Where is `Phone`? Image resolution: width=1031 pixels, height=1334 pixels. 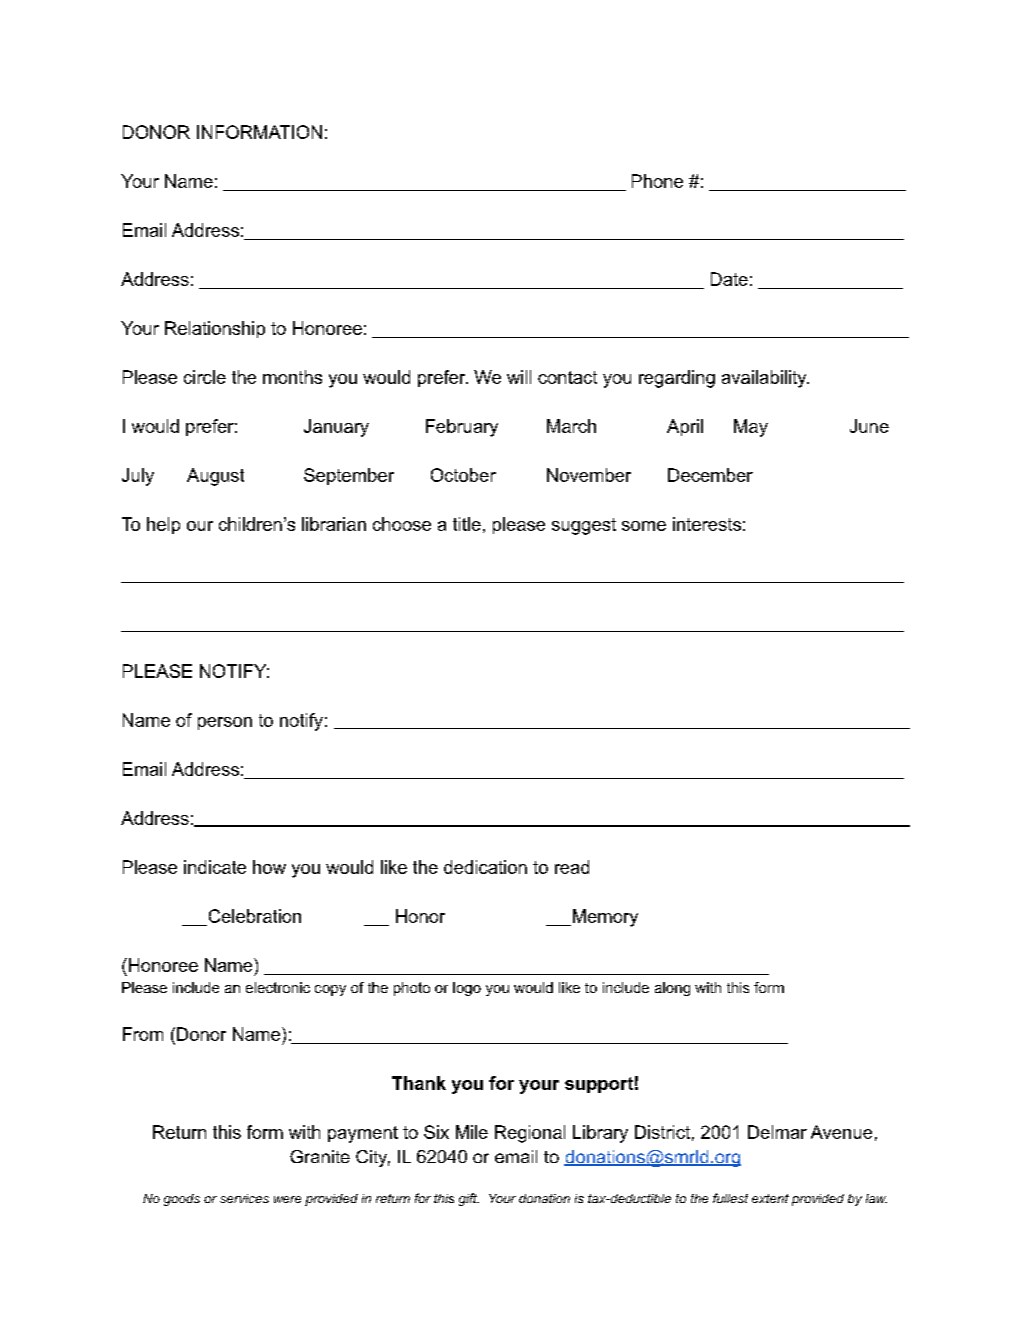
Phone is located at coordinates (657, 181).
